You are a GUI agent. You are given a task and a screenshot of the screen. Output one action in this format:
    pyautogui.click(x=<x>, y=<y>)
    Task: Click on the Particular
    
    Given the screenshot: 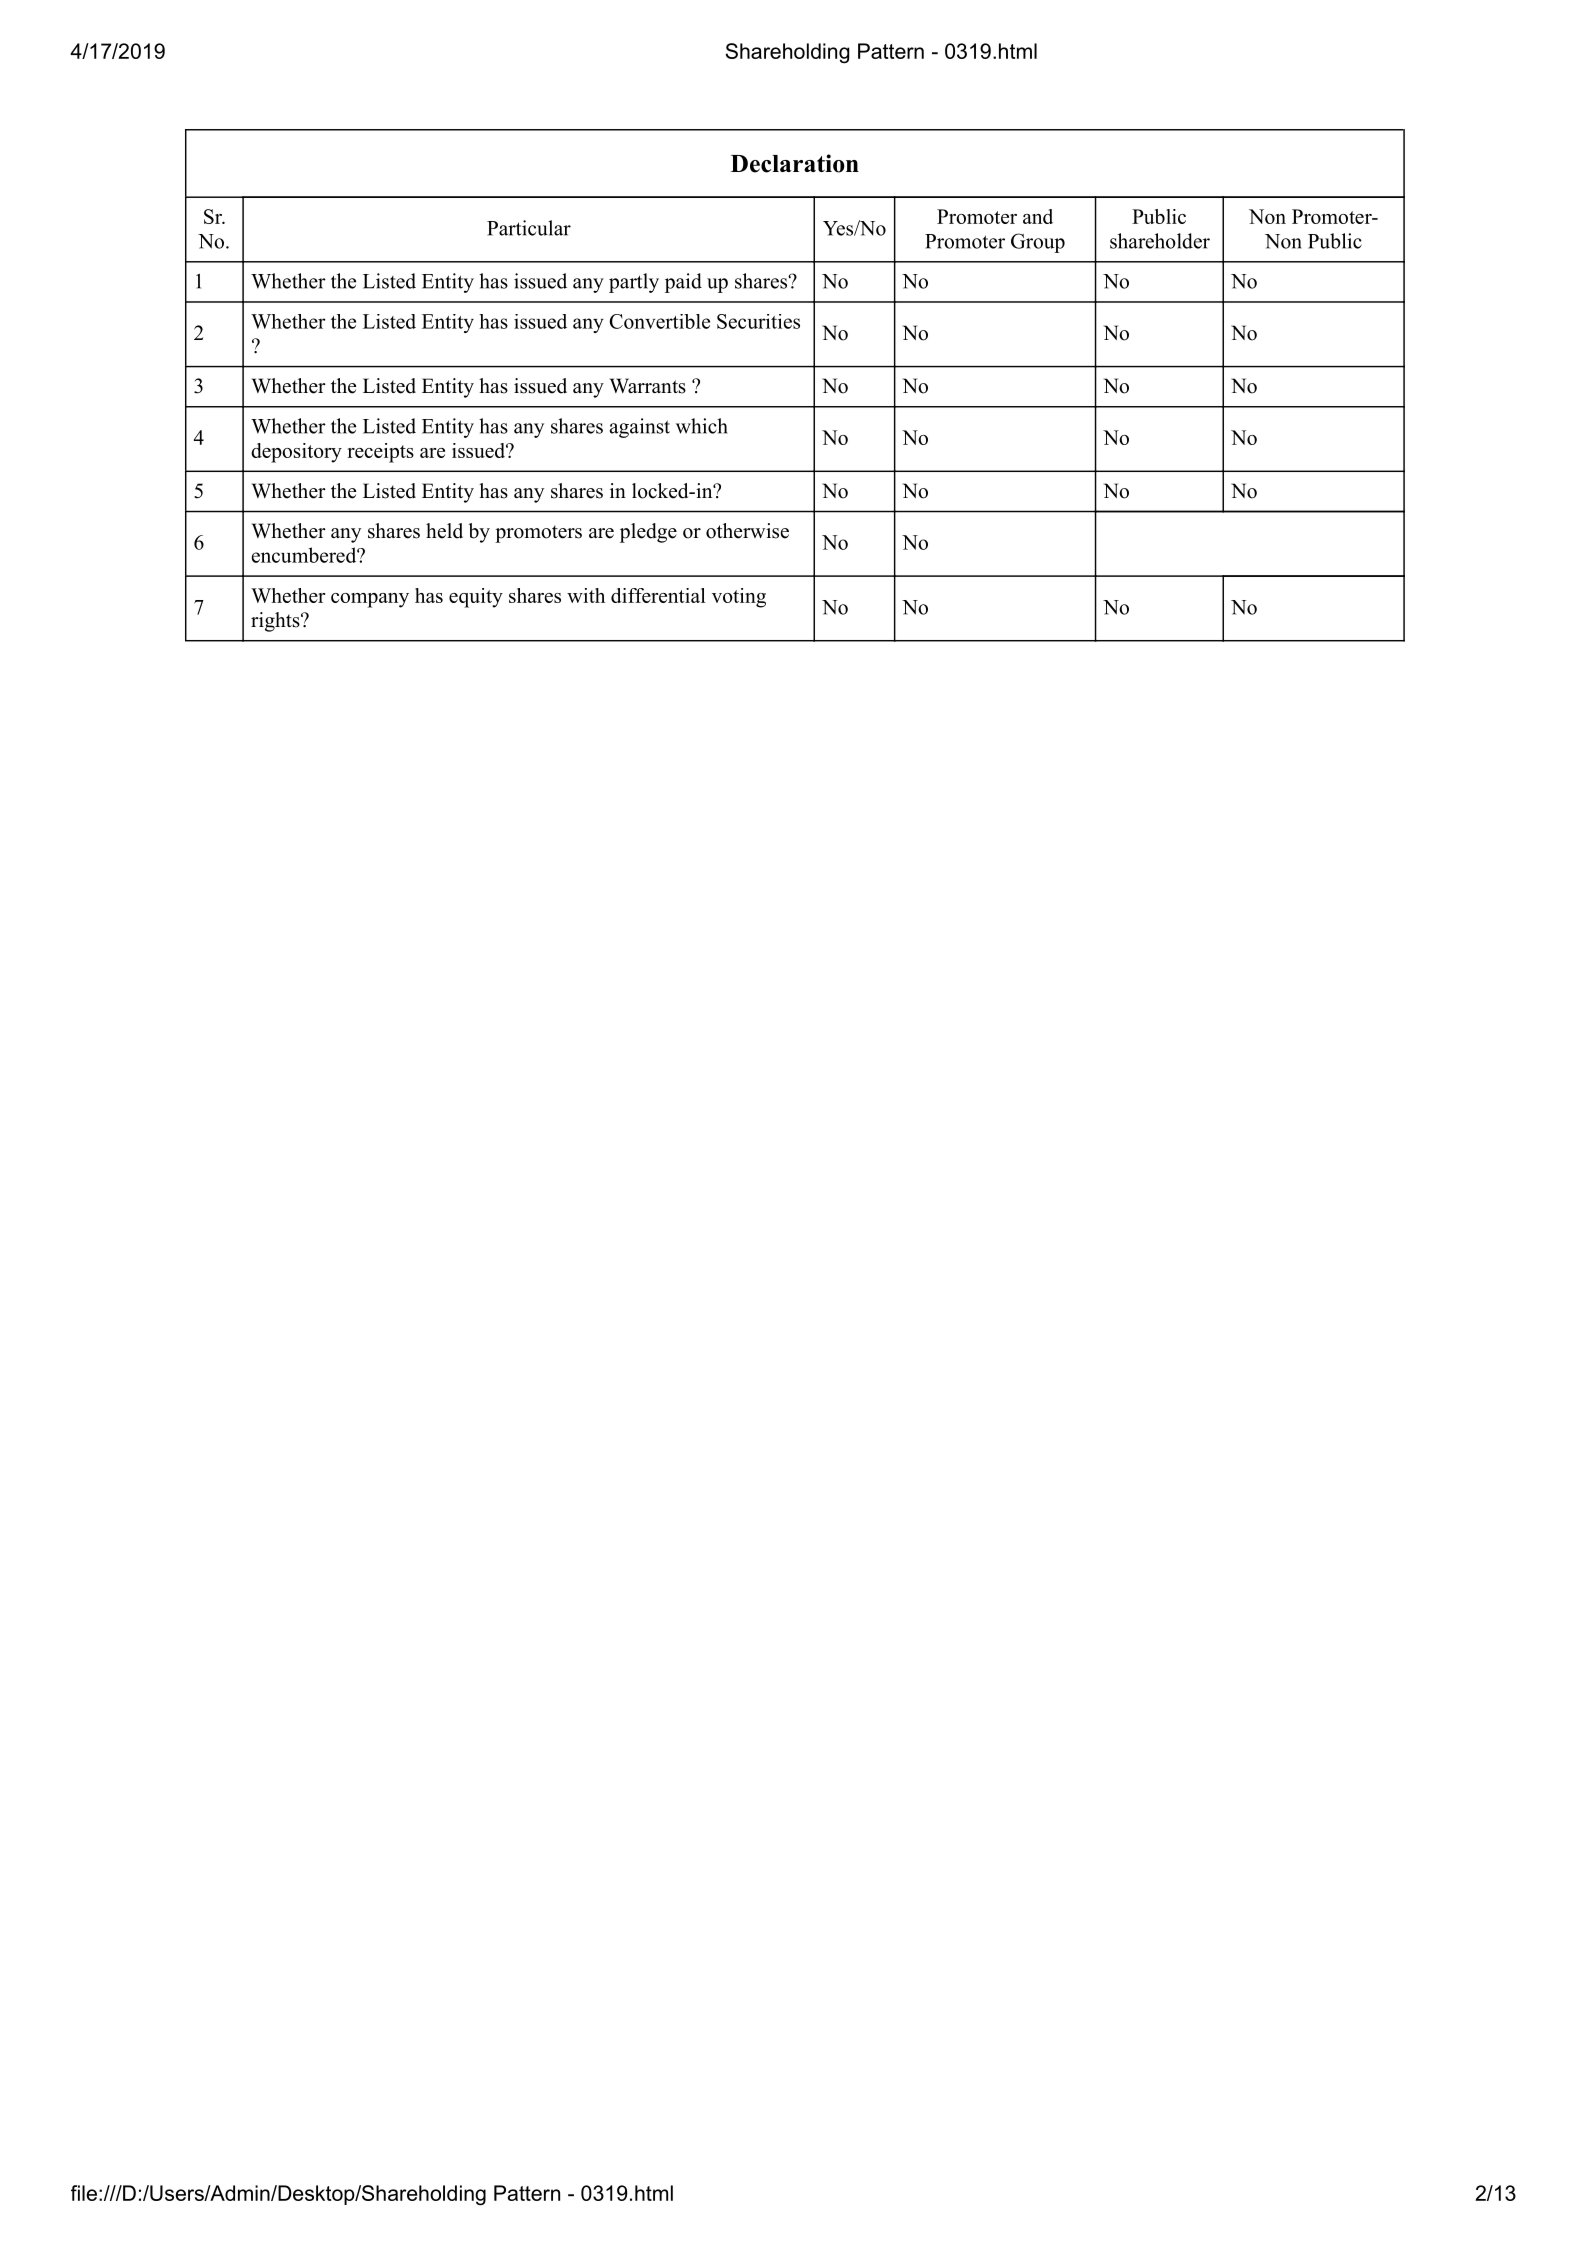 What is the action you would take?
    pyautogui.click(x=529, y=228)
